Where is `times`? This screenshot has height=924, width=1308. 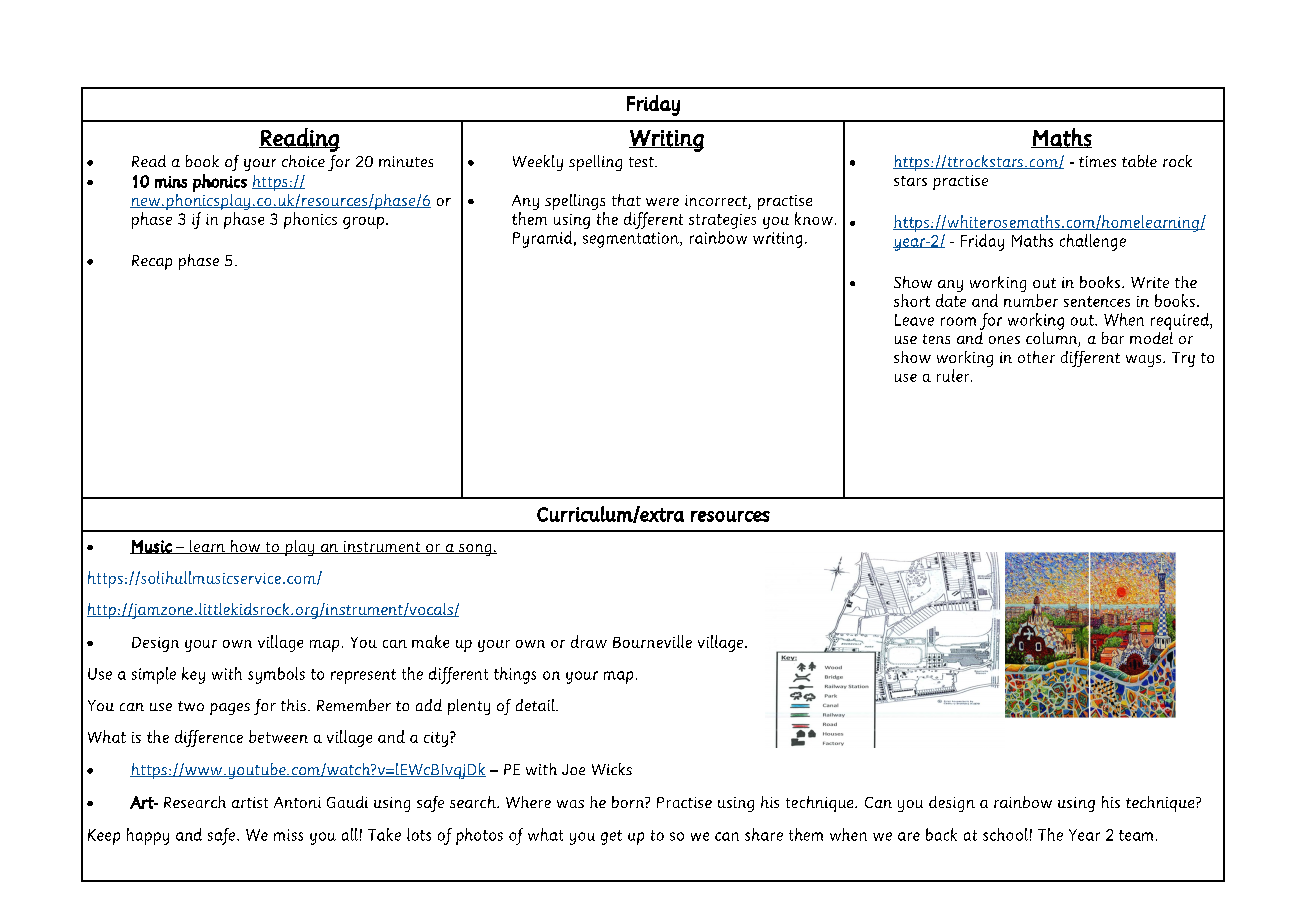
times is located at coordinates (1097, 161).
